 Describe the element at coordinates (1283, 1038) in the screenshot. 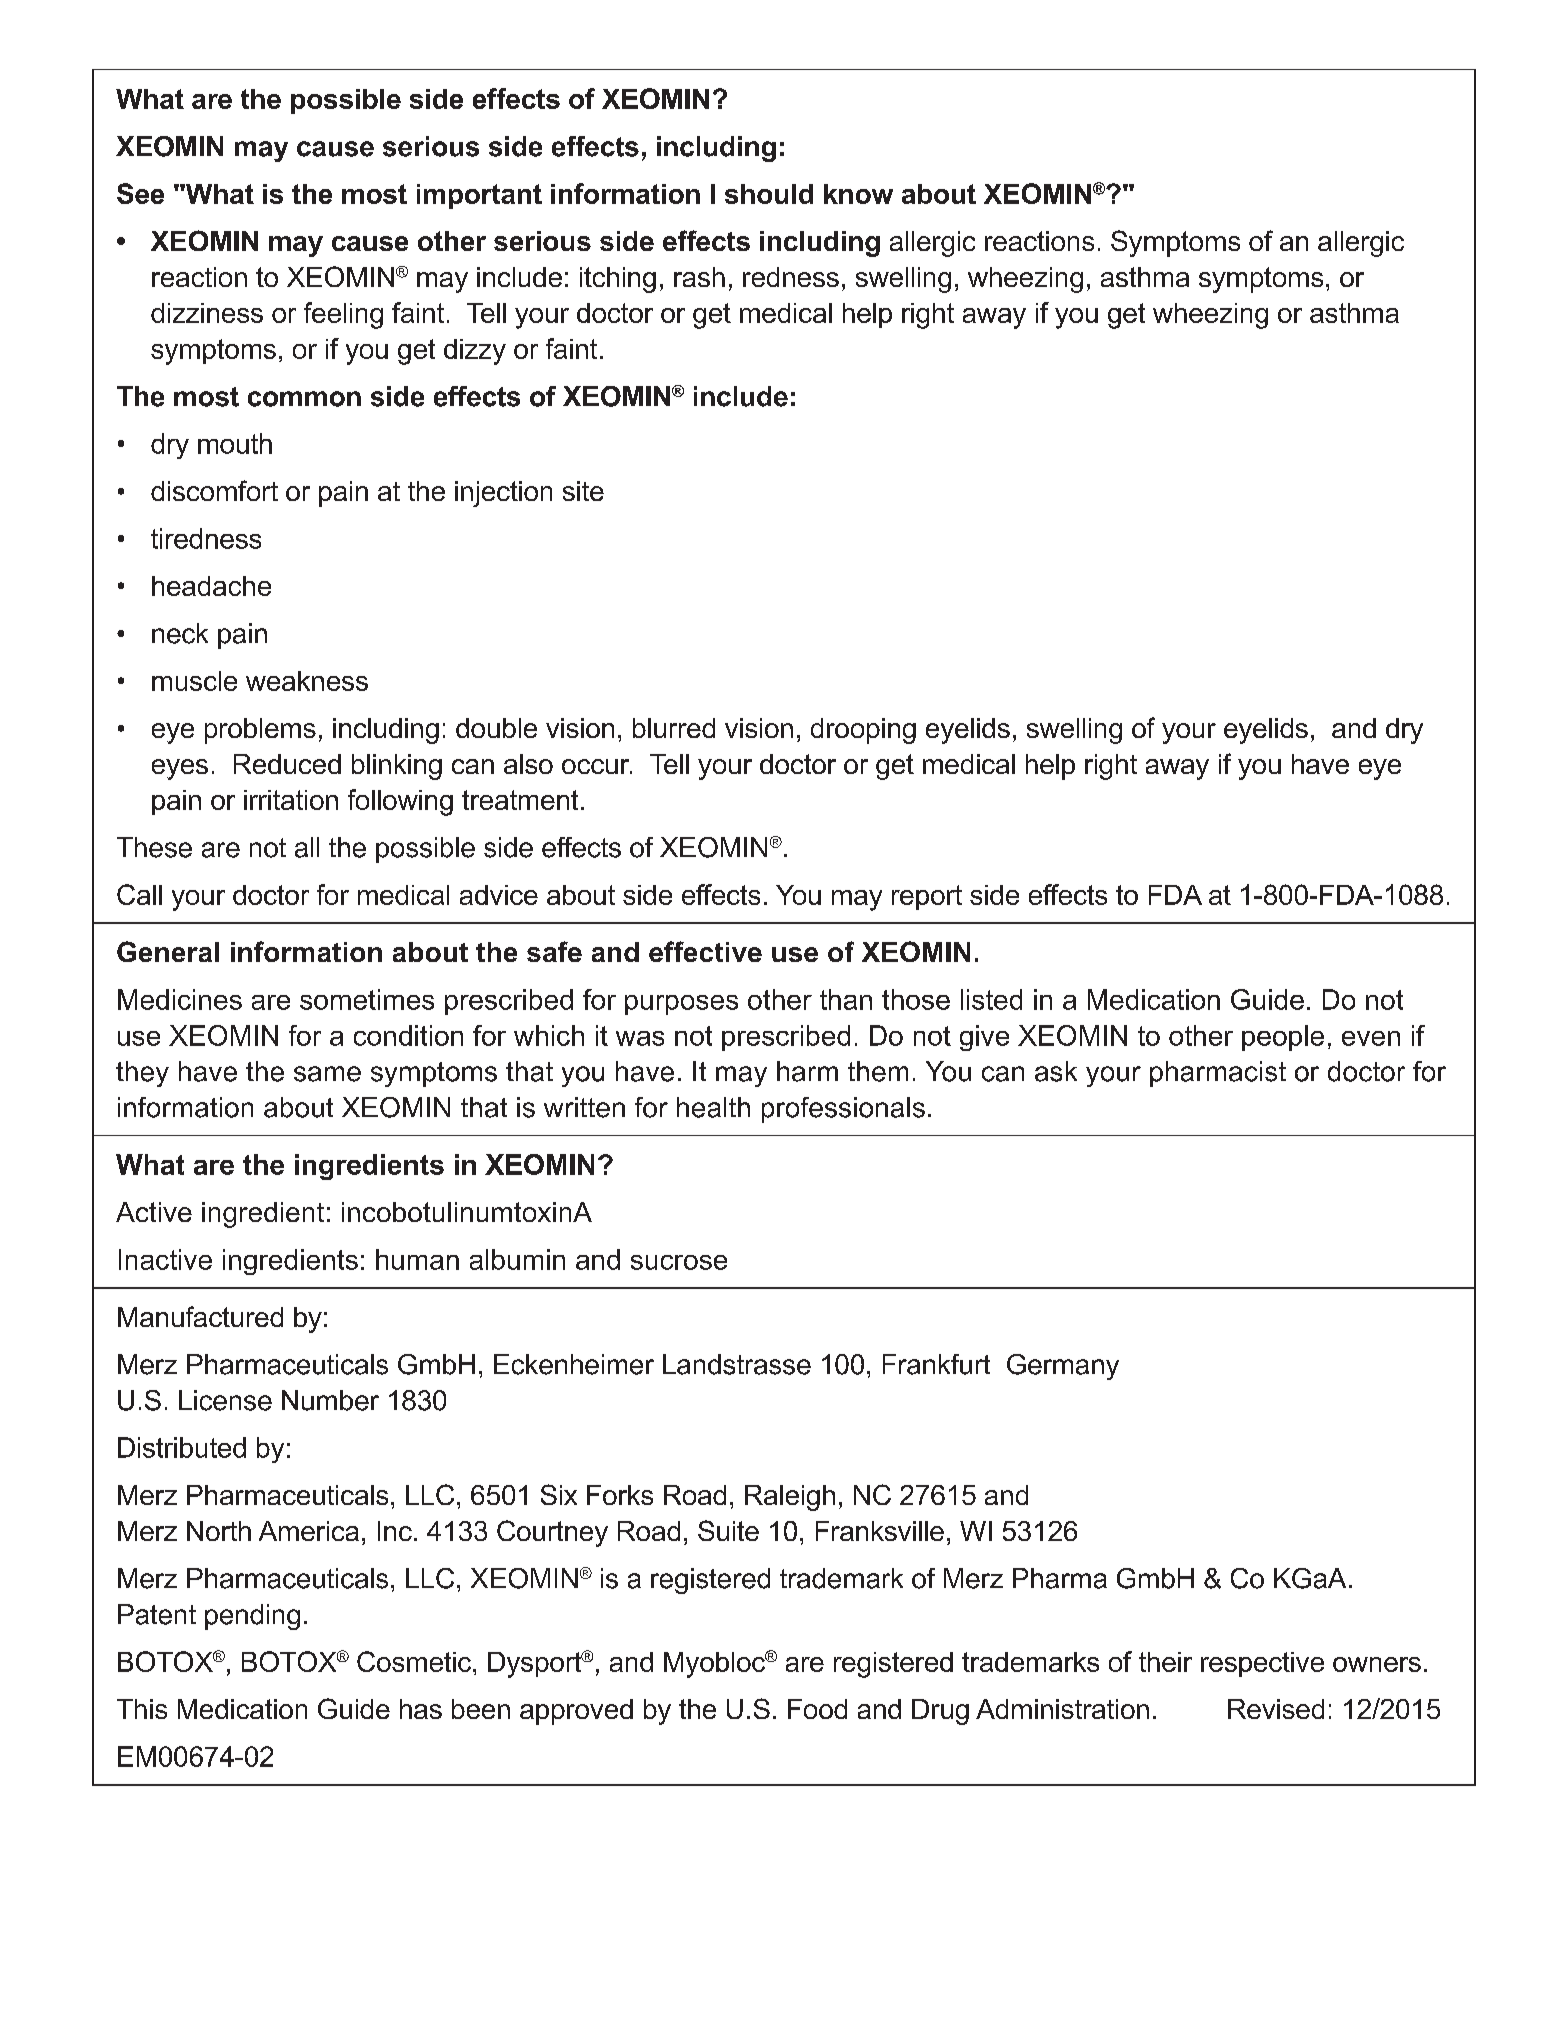

I see `people` at that location.
